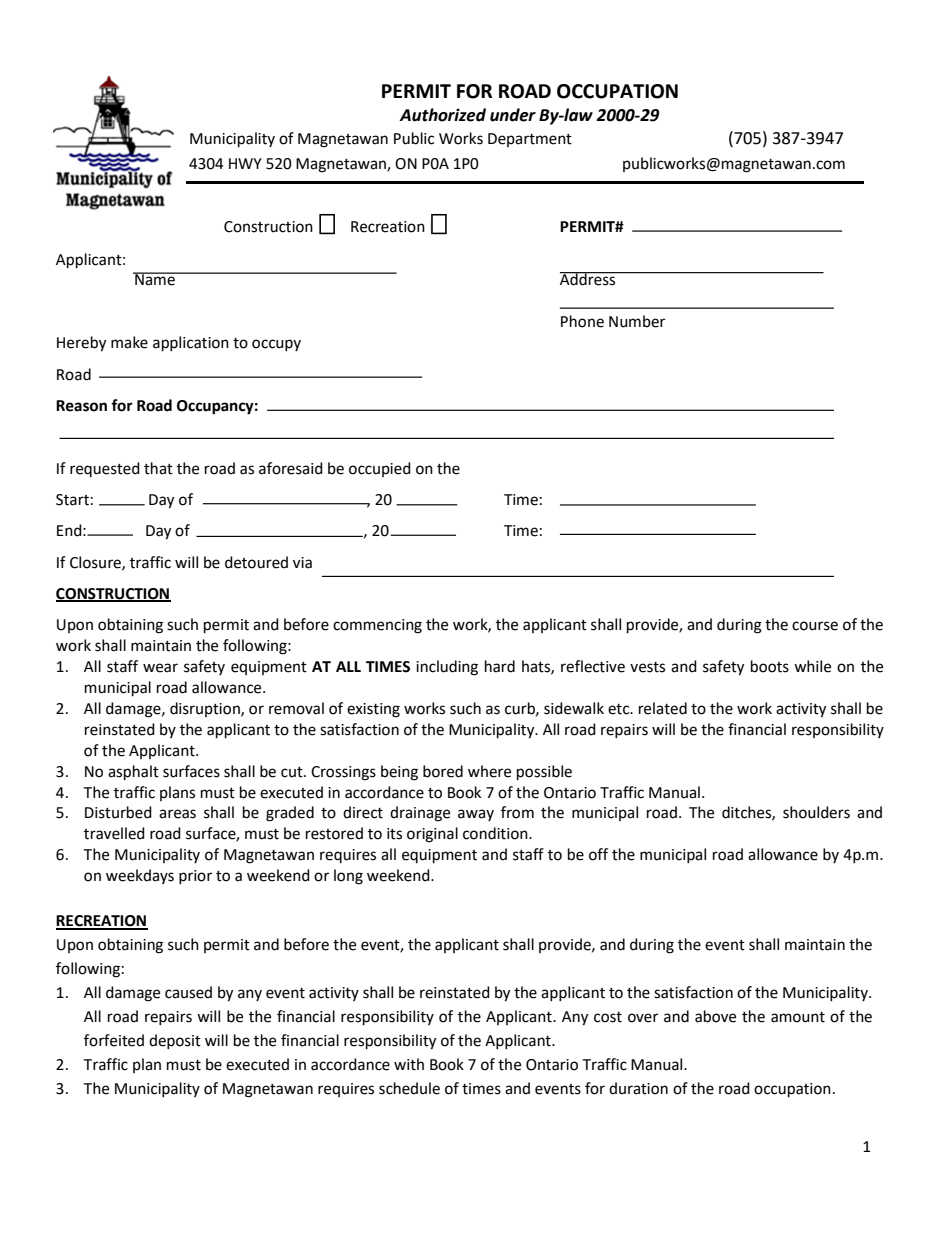 The width and height of the document is (952, 1233). Describe the element at coordinates (409, 1064) in the document. I see `with` at that location.
